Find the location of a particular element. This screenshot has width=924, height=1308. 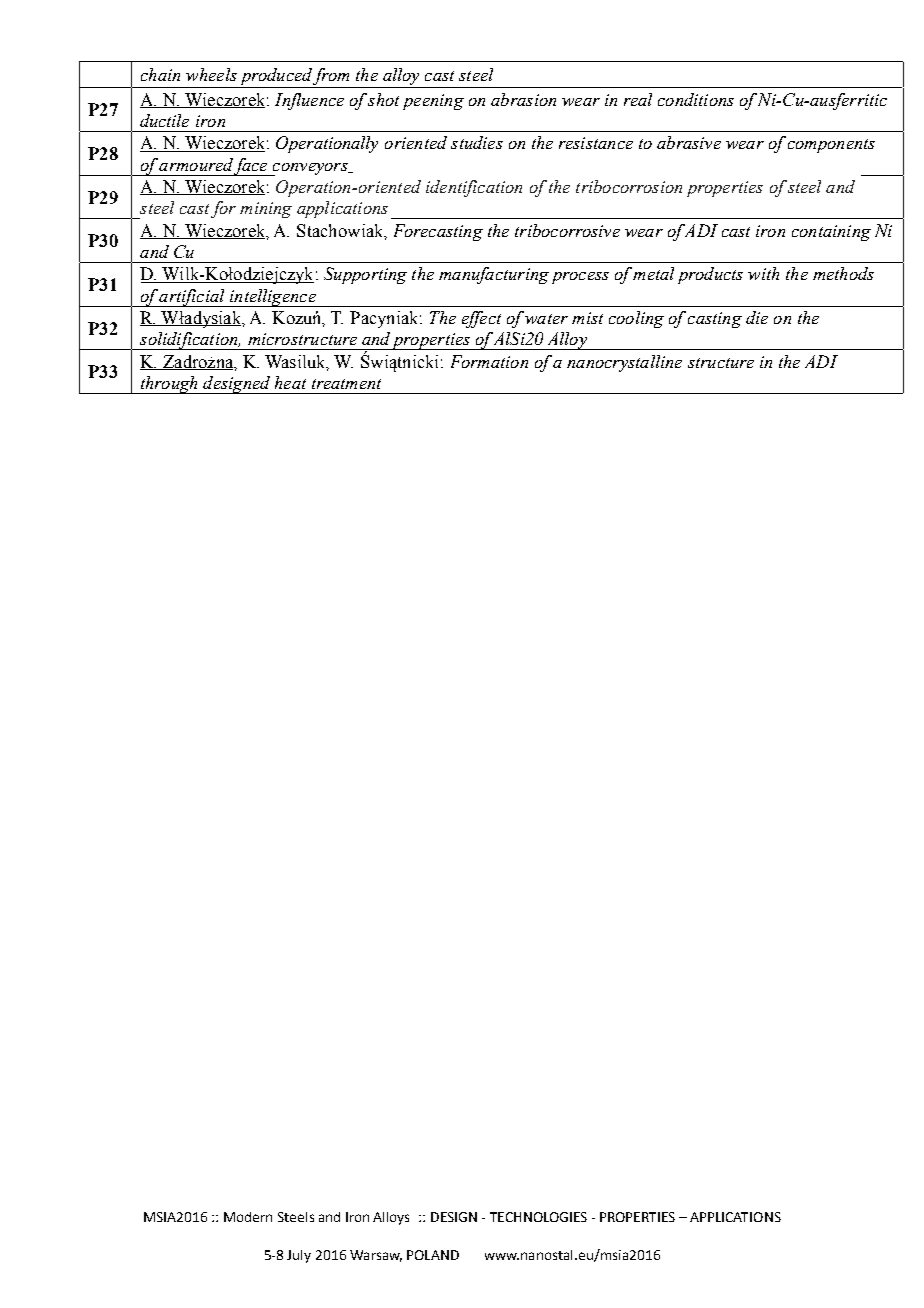

TECHNOLOGIES is located at coordinates (538, 1217).
